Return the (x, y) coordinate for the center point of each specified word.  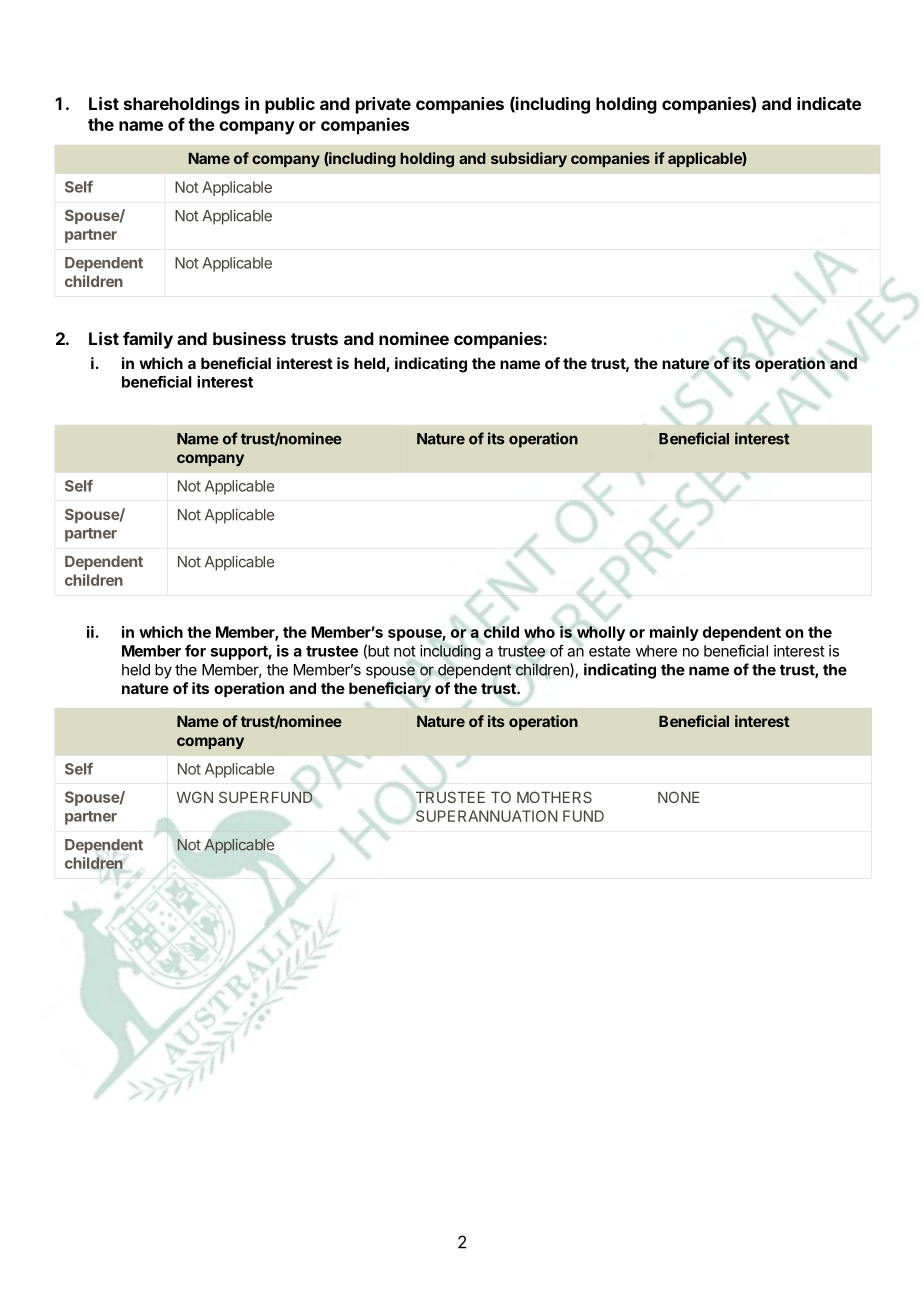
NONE (679, 797)
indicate (829, 103)
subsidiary (529, 159)
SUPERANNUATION (487, 816)
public (290, 105)
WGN (195, 797)
